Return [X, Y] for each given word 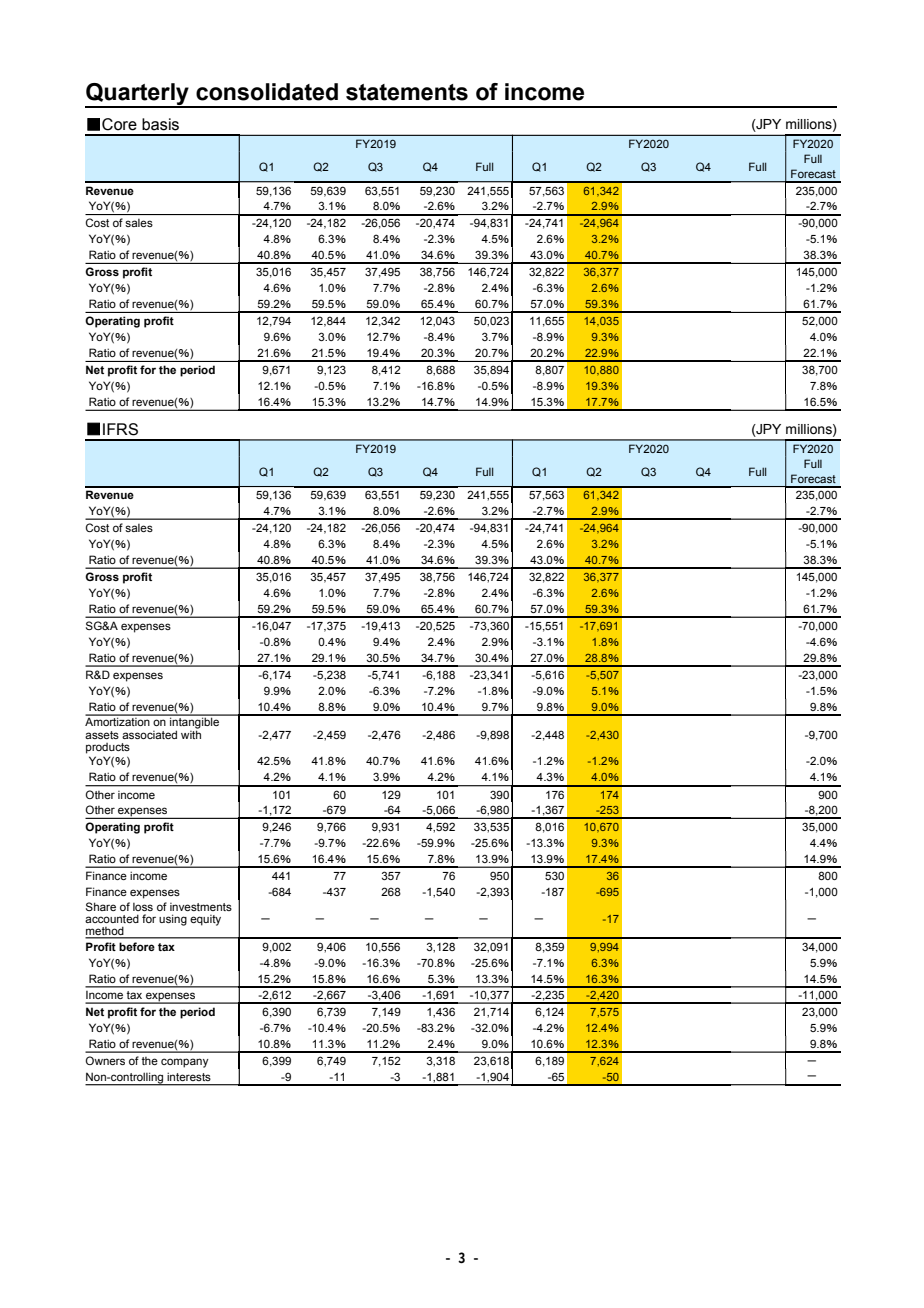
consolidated [267, 92]
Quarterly [138, 95]
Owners [105, 1060]
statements [407, 92]
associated [149, 734]
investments [201, 907]
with [191, 733]
